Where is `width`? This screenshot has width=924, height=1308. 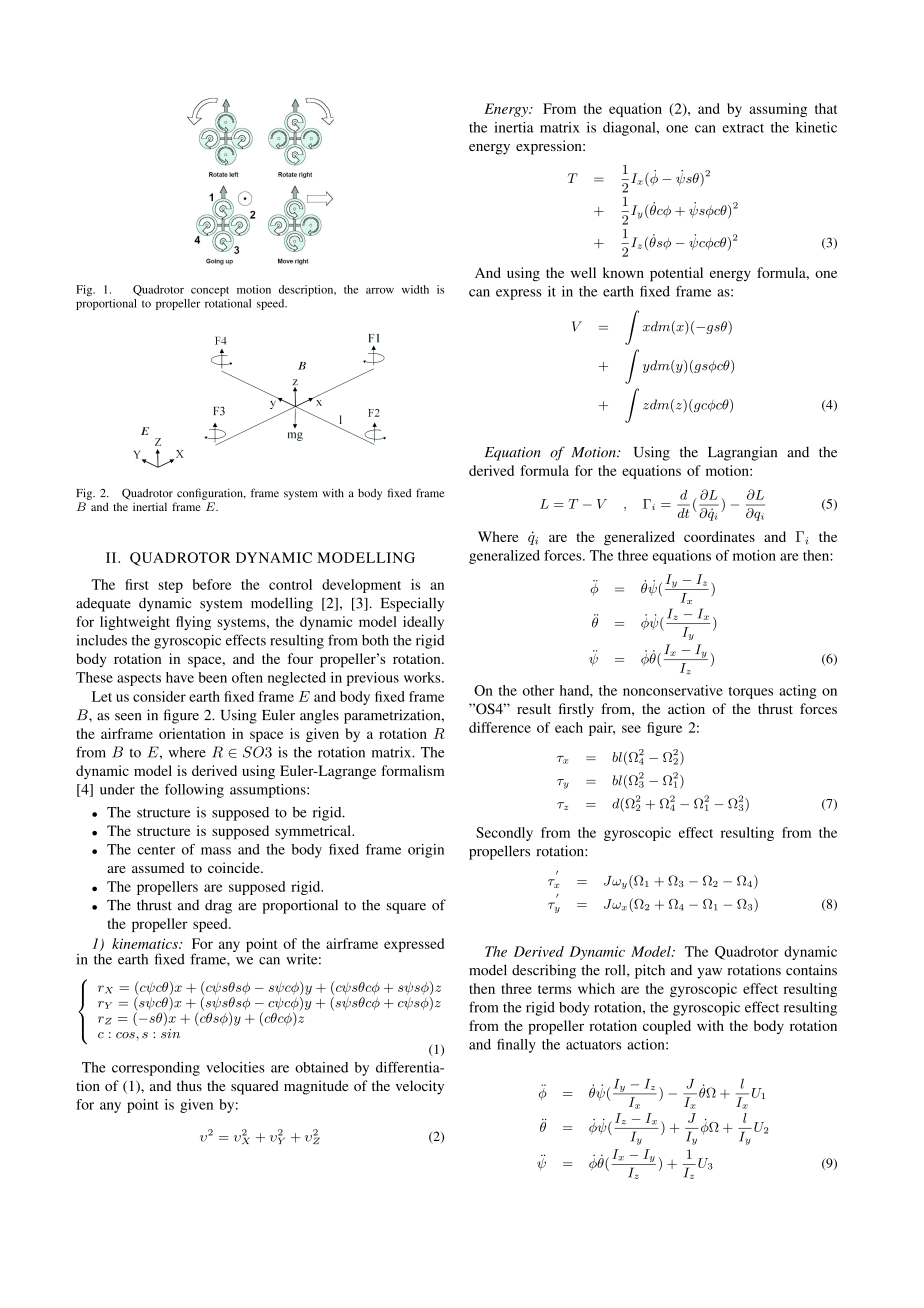 width is located at coordinates (415, 289).
